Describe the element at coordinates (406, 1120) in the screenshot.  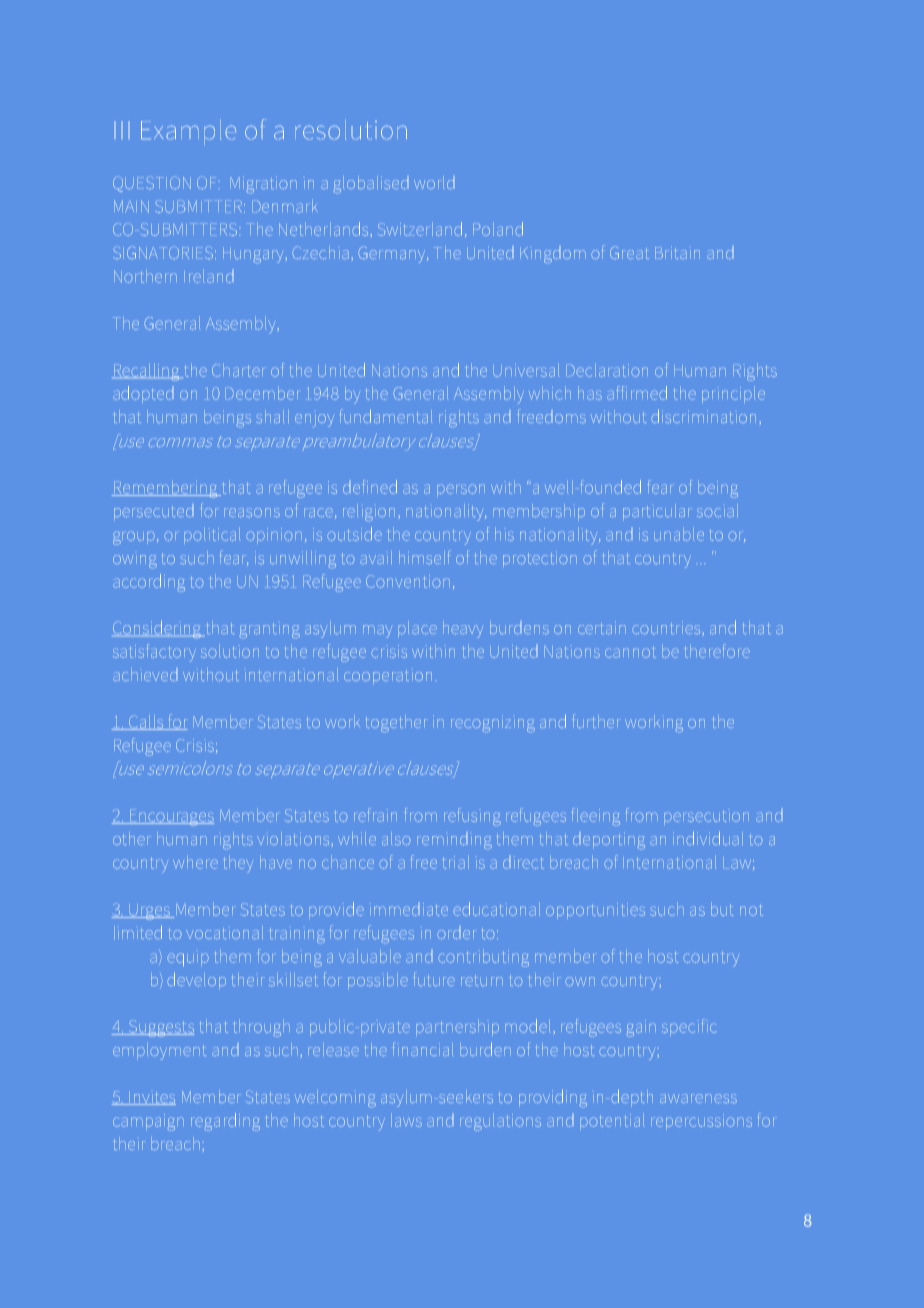
I see `laws` at that location.
